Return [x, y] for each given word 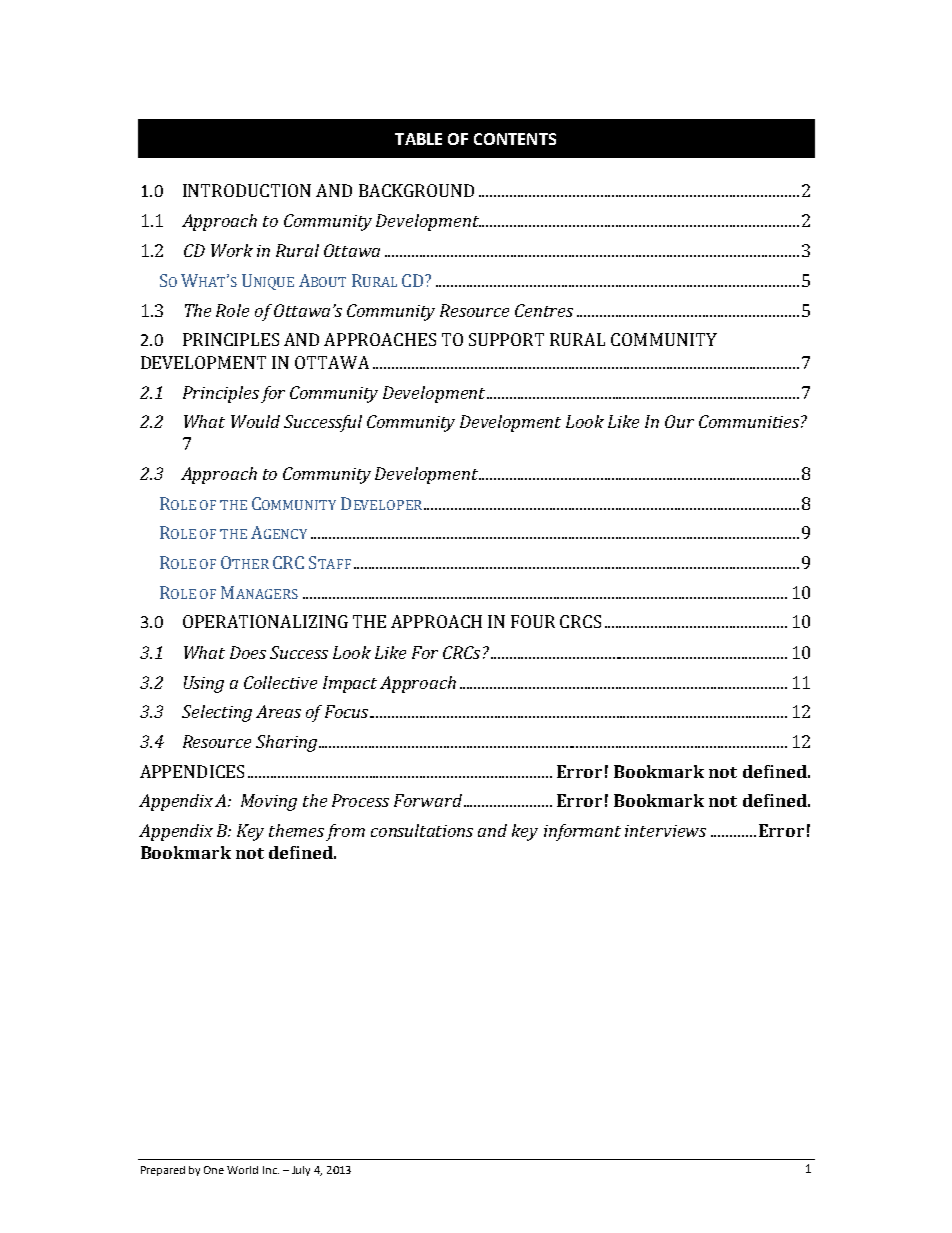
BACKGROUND [416, 190]
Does [248, 652]
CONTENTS [515, 139]
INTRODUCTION [247, 190]
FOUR [533, 621]
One [214, 1170]
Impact [352, 684]
